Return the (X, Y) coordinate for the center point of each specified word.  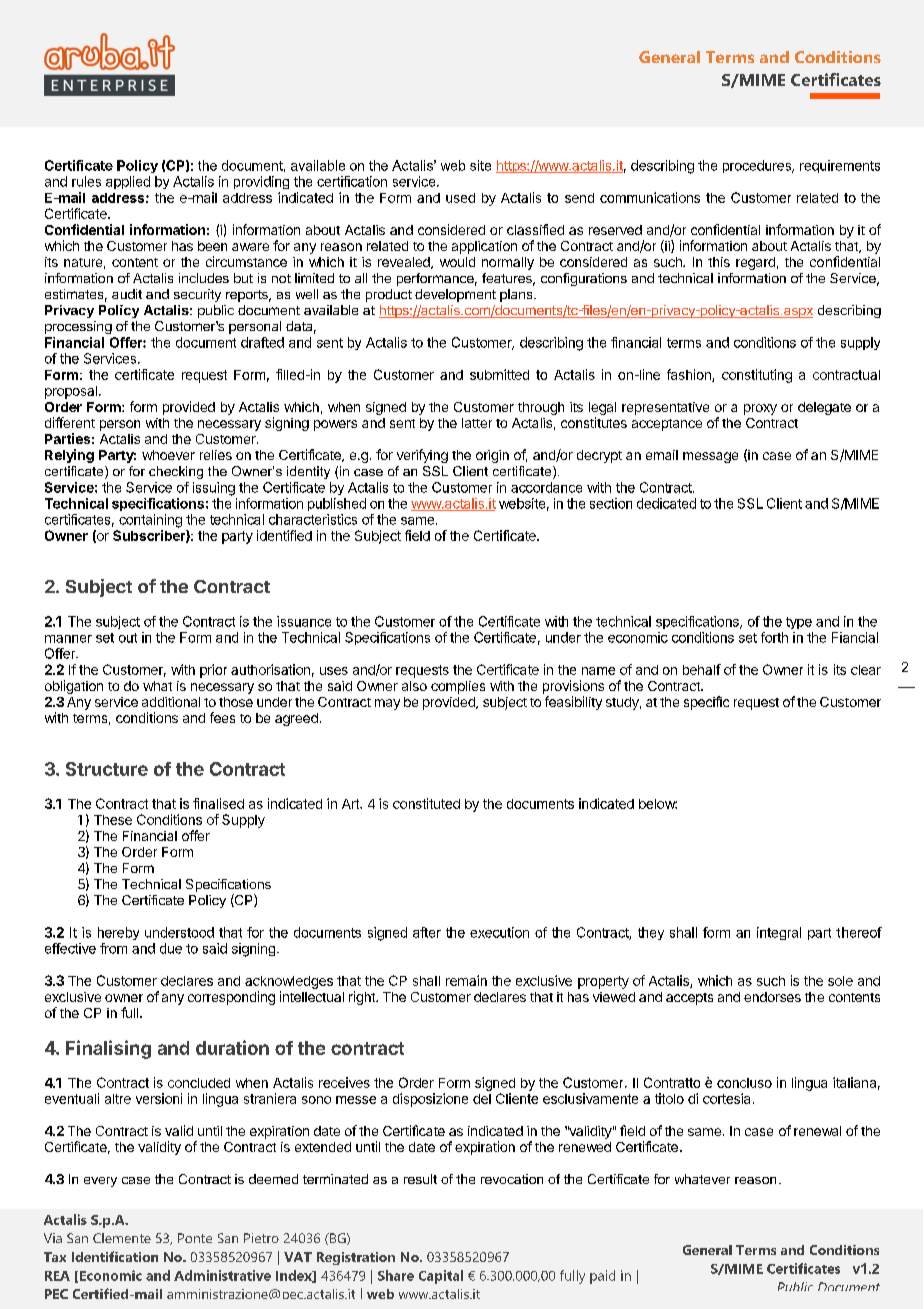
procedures (758, 166)
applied (128, 182)
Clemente (122, 1238)
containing (150, 521)
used (460, 198)
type (799, 623)
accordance (546, 487)
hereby (118, 933)
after (427, 932)
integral (779, 933)
